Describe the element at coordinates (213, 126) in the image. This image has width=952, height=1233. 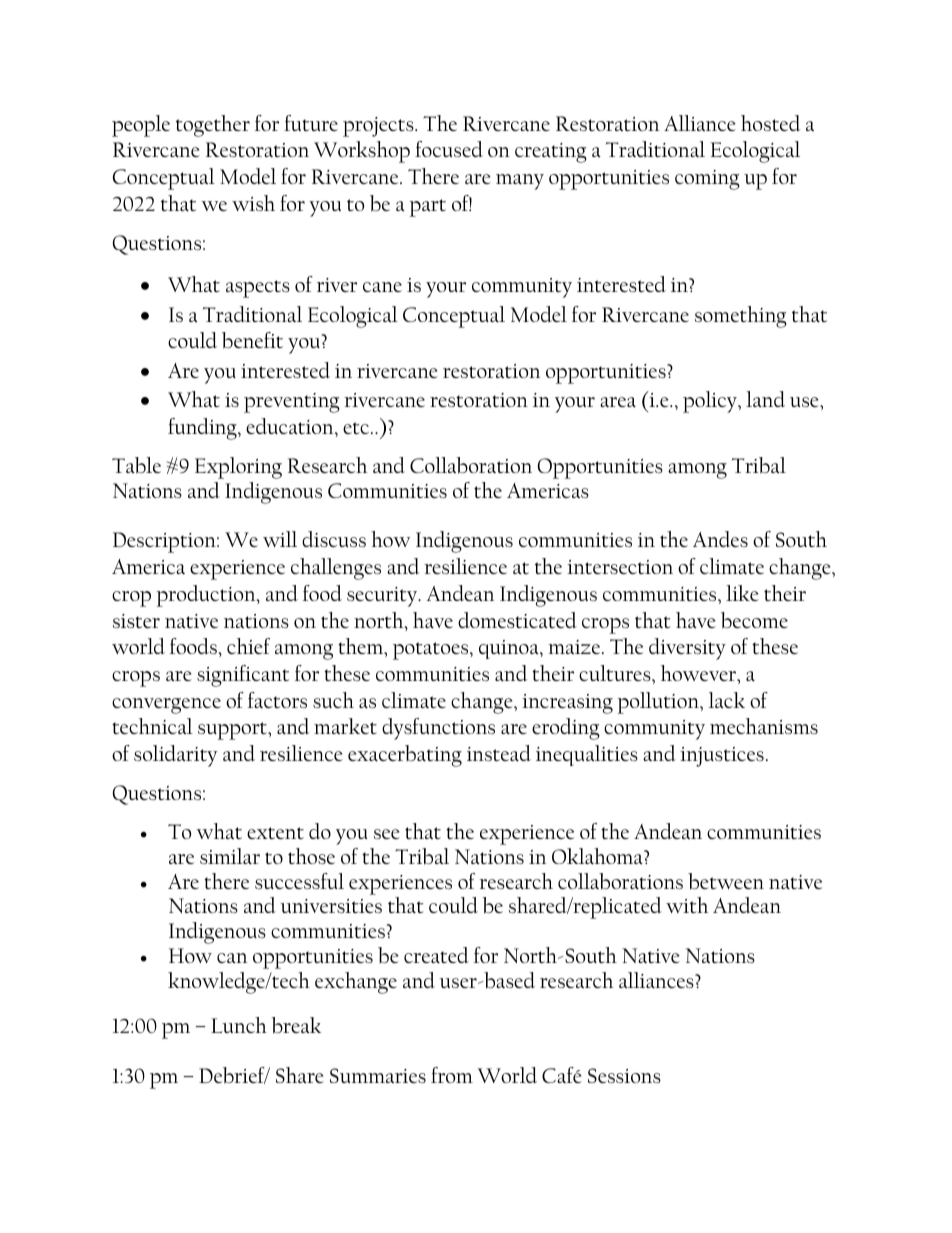
I see `together` at that location.
